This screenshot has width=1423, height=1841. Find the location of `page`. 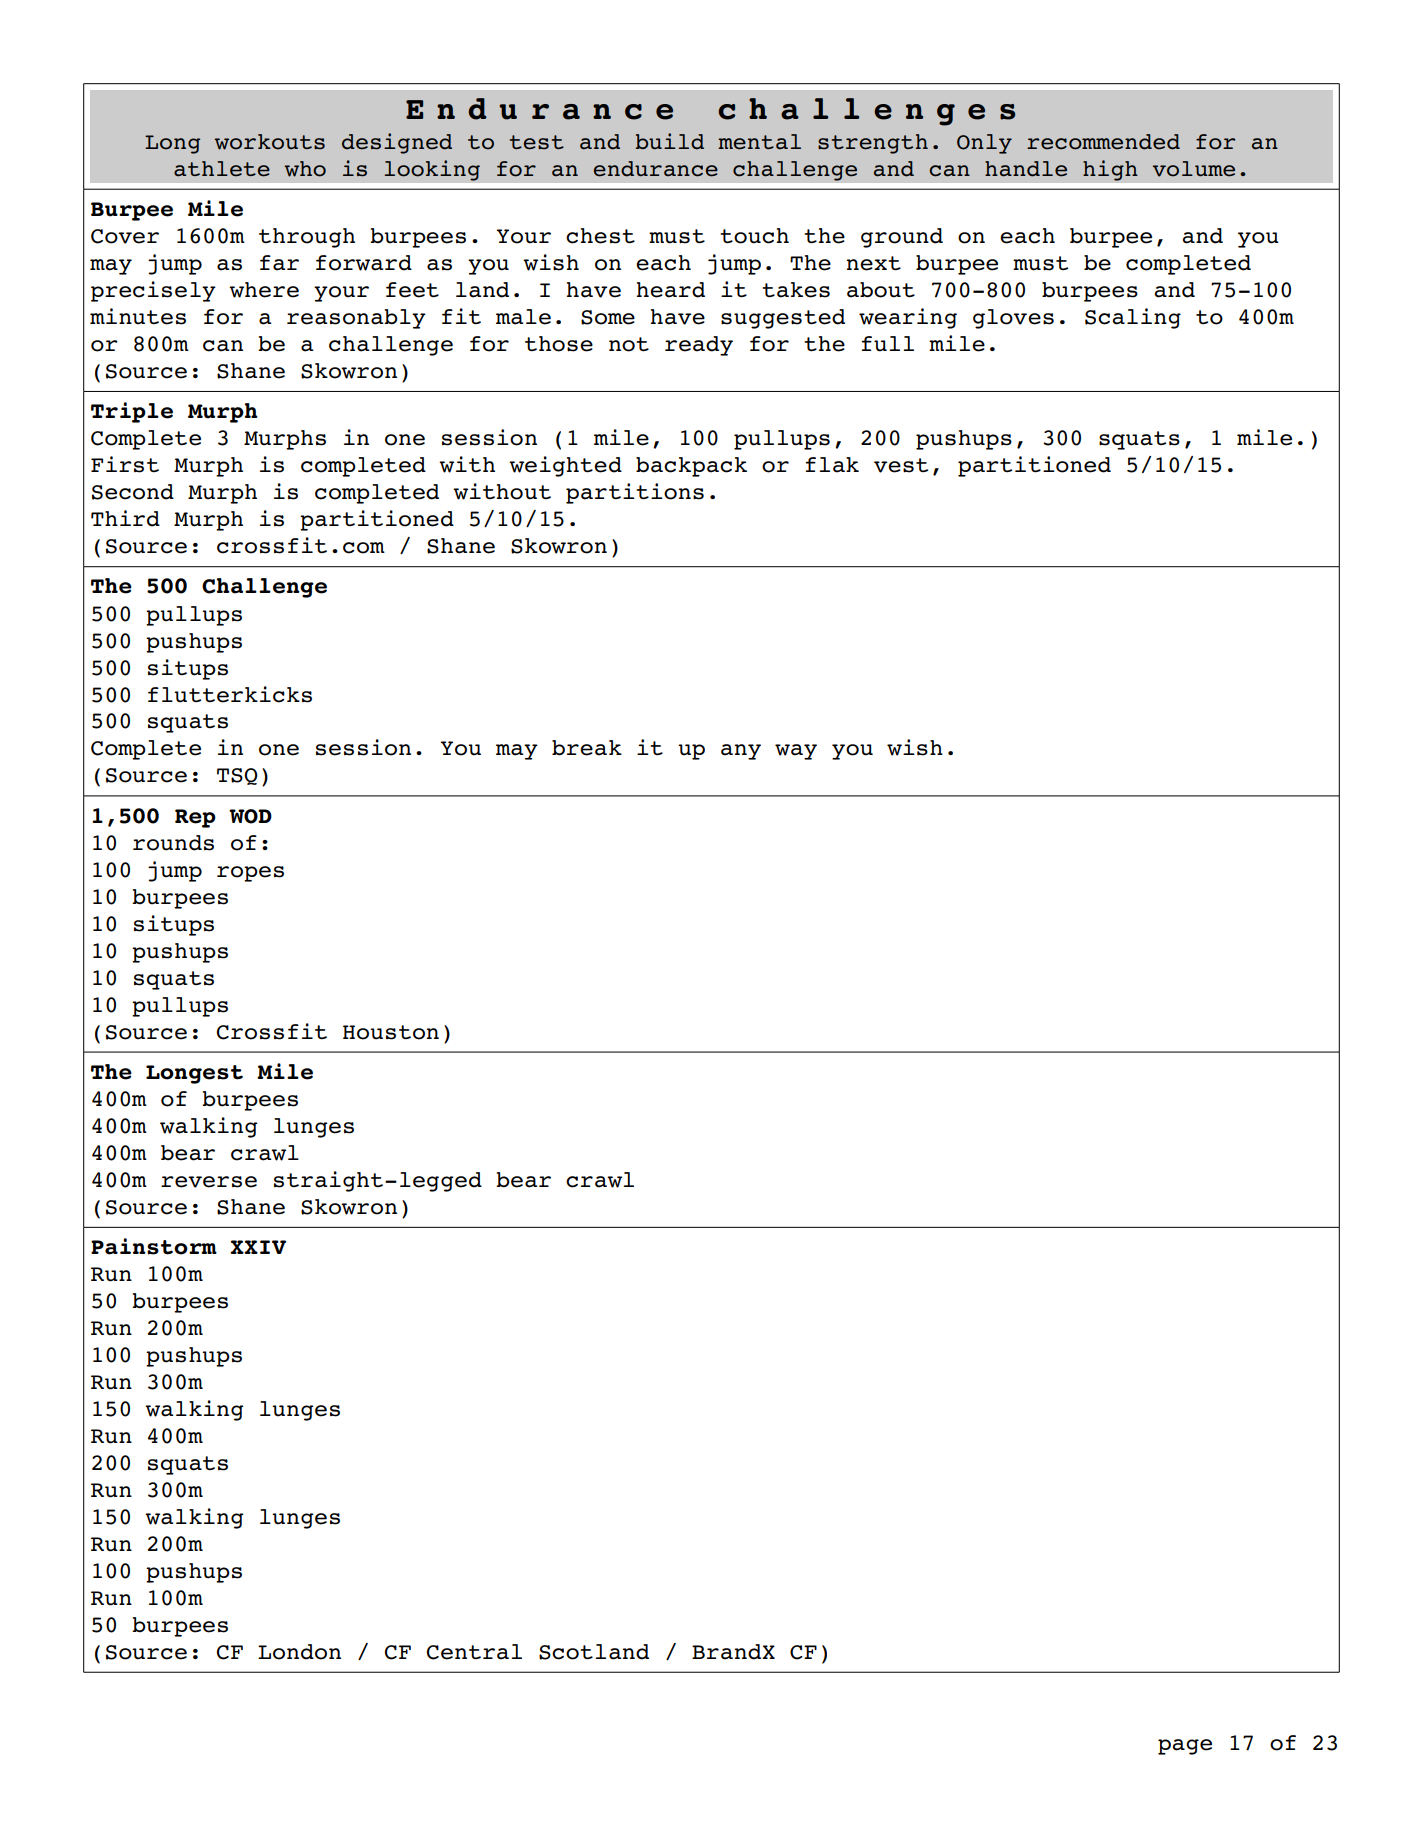

page is located at coordinates (1185, 1747).
